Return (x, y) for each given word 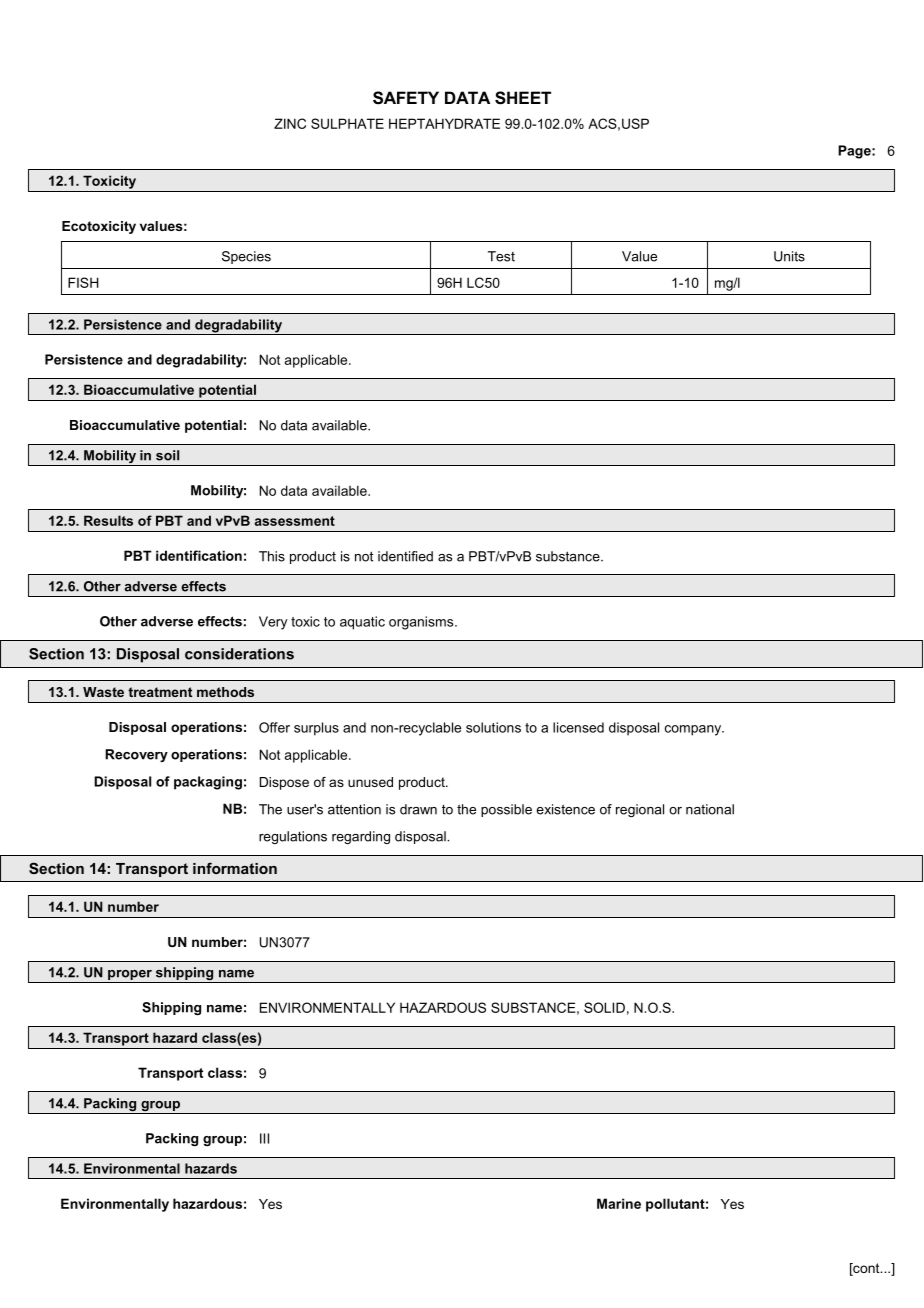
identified (405, 556)
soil (167, 455)
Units (789, 256)
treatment (160, 692)
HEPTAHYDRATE (444, 123)
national (710, 809)
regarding (361, 837)
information (235, 868)
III (264, 1138)
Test (501, 256)
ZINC (290, 123)
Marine (619, 1203)
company (694, 730)
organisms (422, 623)
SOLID (604, 1007)
